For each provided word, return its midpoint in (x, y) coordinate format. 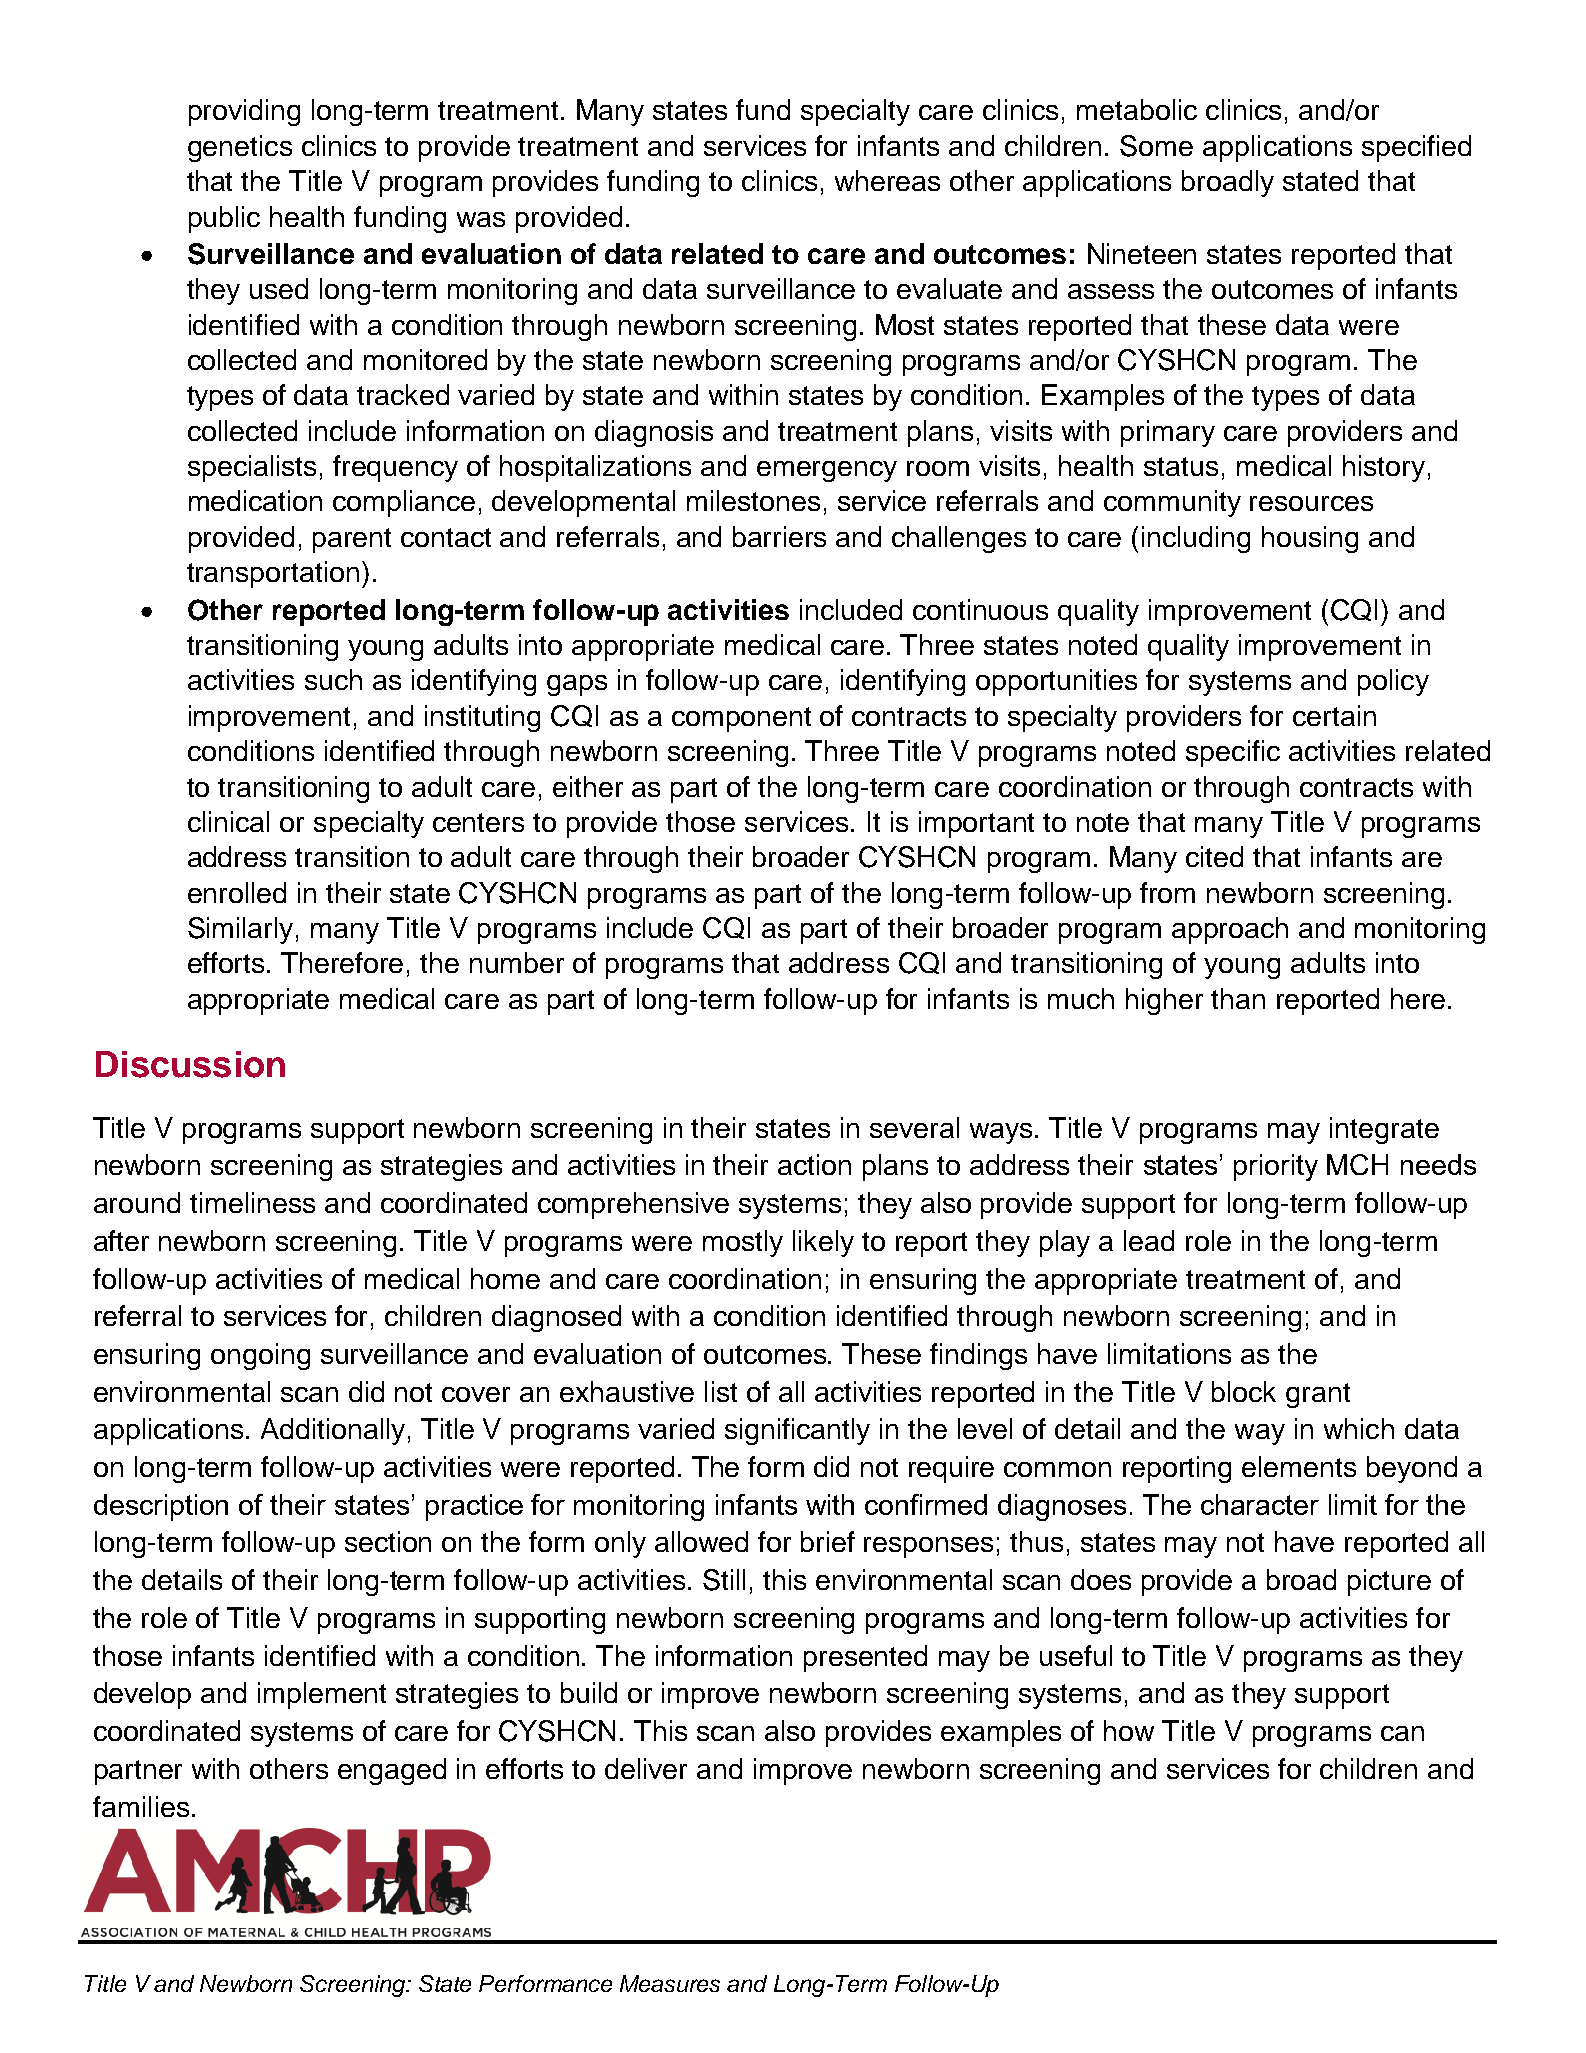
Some (1156, 146)
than (1238, 998)
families (141, 1806)
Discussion (190, 1064)
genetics (240, 148)
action (814, 1164)
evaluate (949, 288)
